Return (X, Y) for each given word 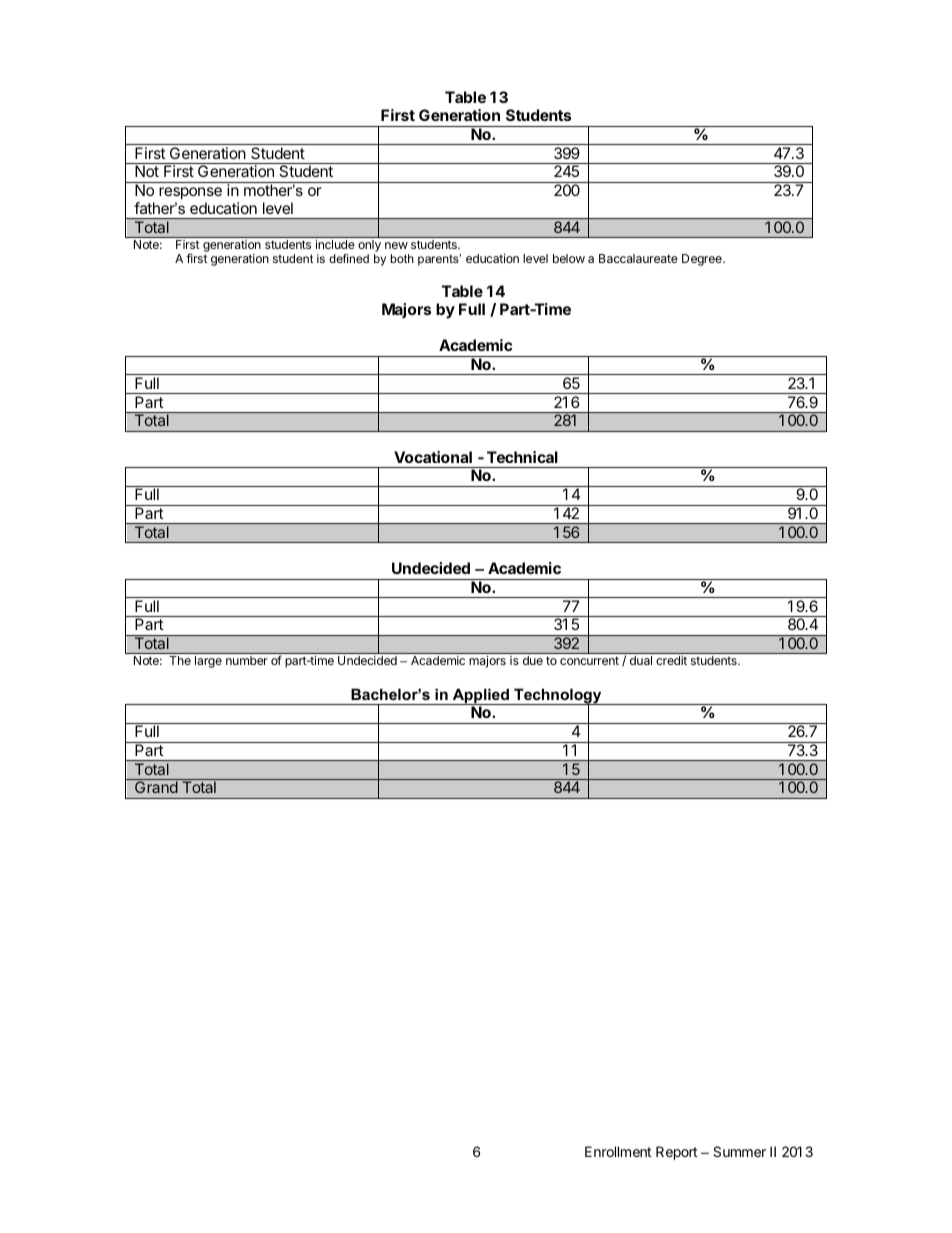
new (396, 245)
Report (677, 1153)
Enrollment (618, 1151)
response (190, 193)
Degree (703, 260)
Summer (739, 1151)
